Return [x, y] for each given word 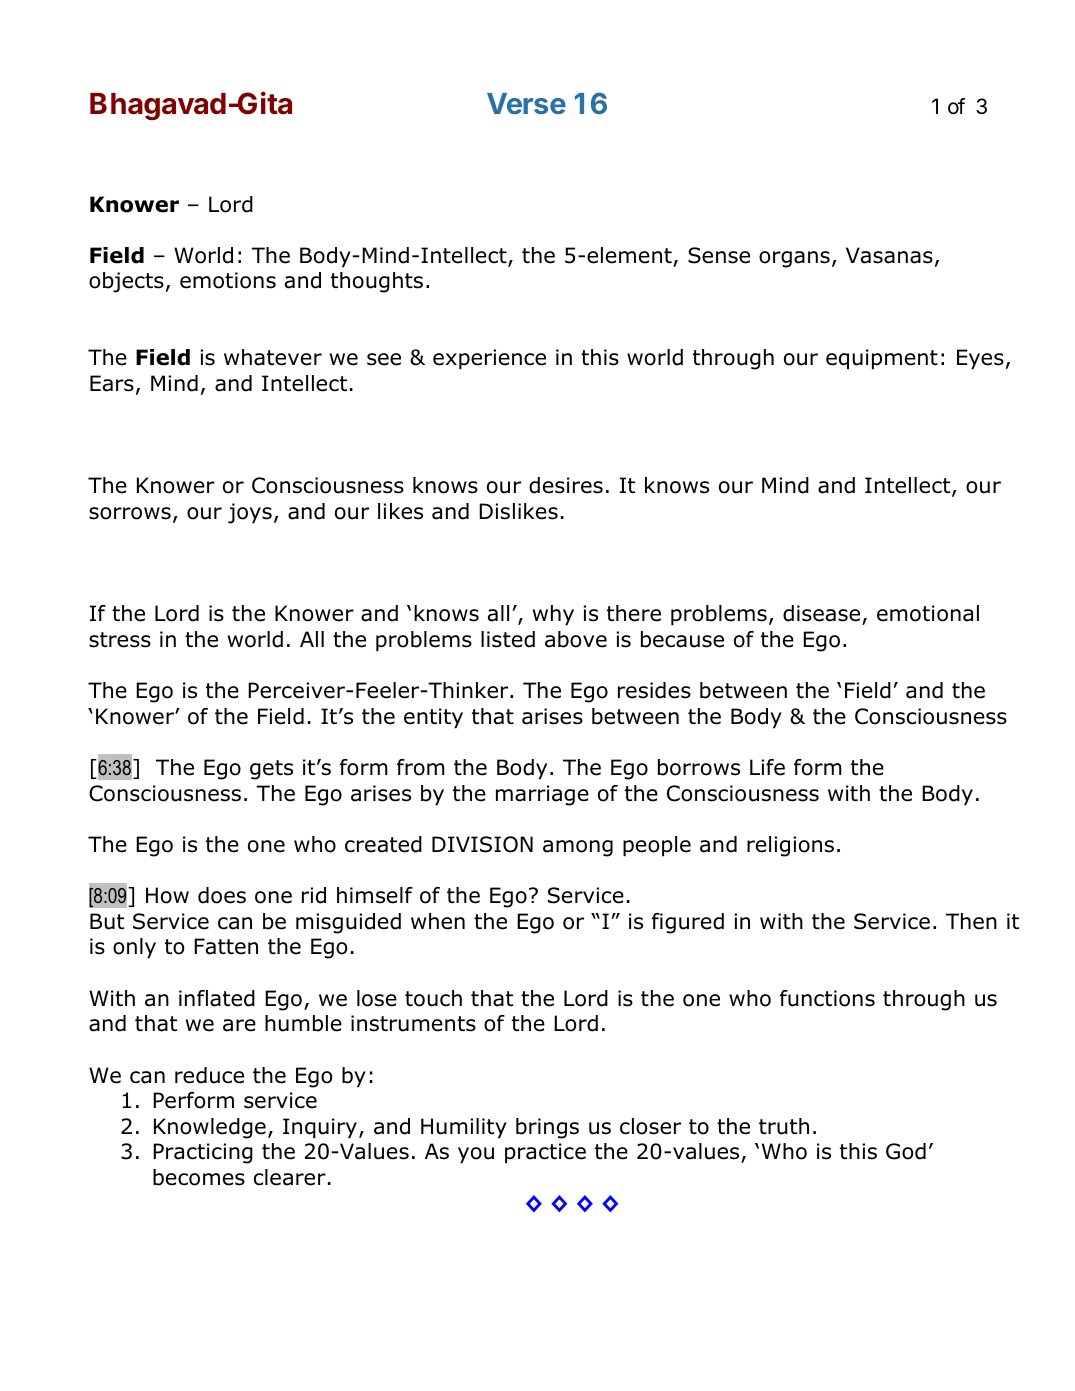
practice [545, 1153]
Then [971, 921]
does [222, 895]
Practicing [203, 1153]
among [578, 848]
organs [794, 259]
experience [489, 359]
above [576, 639]
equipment [882, 359]
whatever [273, 357]
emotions [228, 280]
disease [823, 615]
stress [120, 640]
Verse [526, 103]
